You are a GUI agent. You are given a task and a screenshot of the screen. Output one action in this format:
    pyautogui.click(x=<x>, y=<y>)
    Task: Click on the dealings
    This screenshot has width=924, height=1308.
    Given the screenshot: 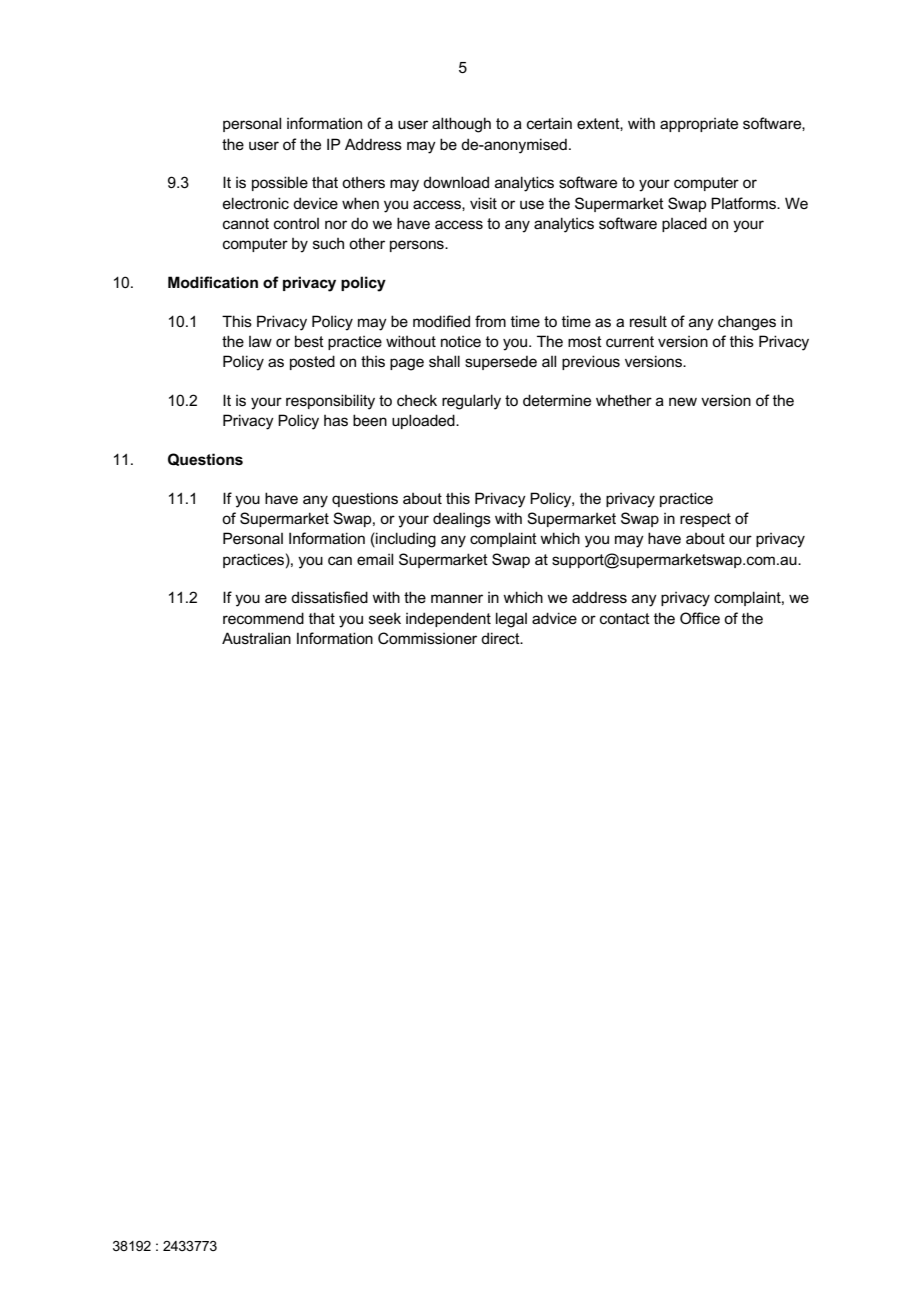 What is the action you would take?
    pyautogui.click(x=462, y=520)
